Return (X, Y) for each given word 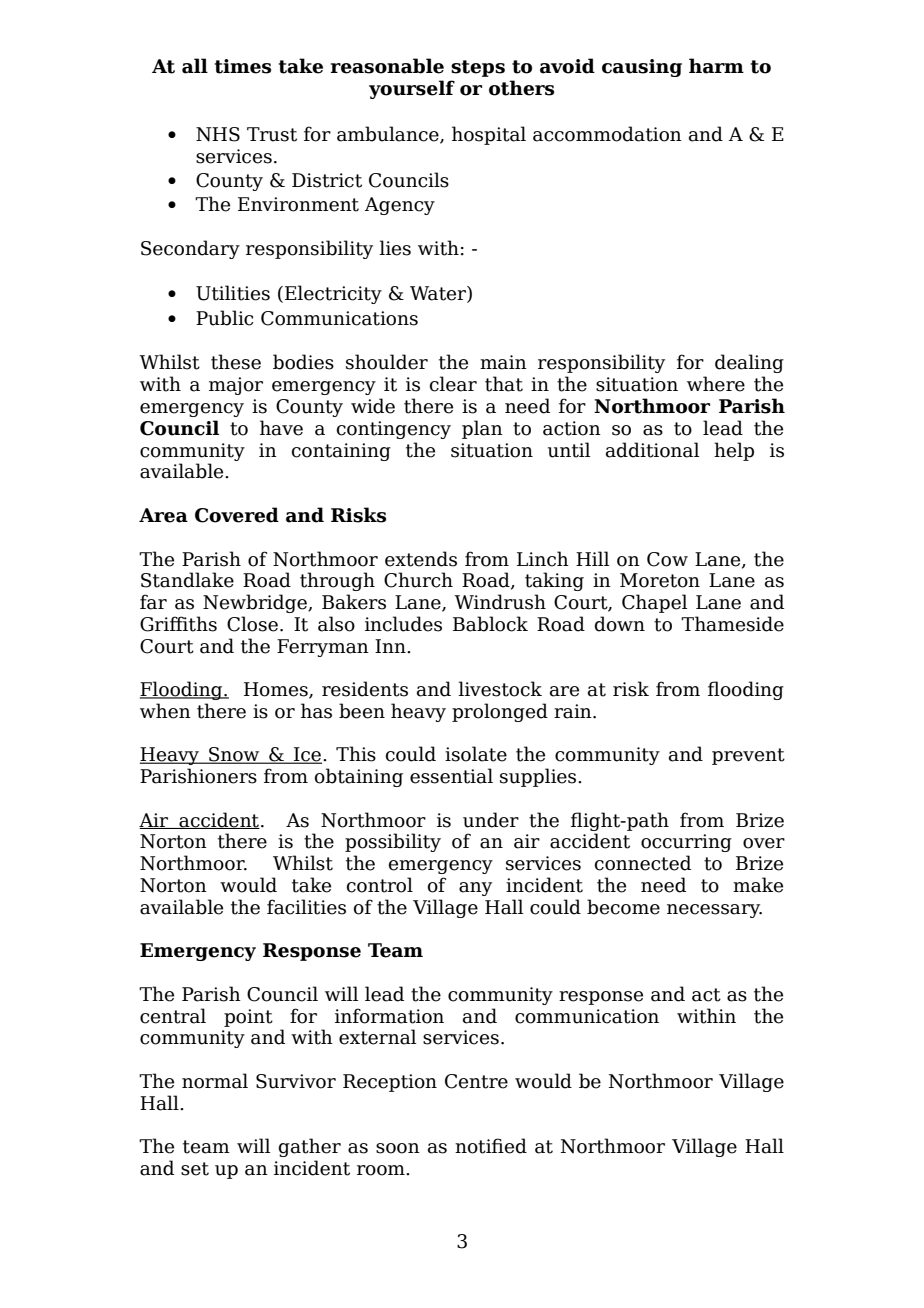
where (716, 384)
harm (716, 66)
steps (478, 68)
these (236, 362)
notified (491, 1146)
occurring (686, 843)
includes (403, 624)
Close (252, 624)
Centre (476, 1081)
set (195, 1169)
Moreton (660, 580)
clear (453, 384)
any (475, 889)
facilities (306, 907)
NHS (218, 134)
